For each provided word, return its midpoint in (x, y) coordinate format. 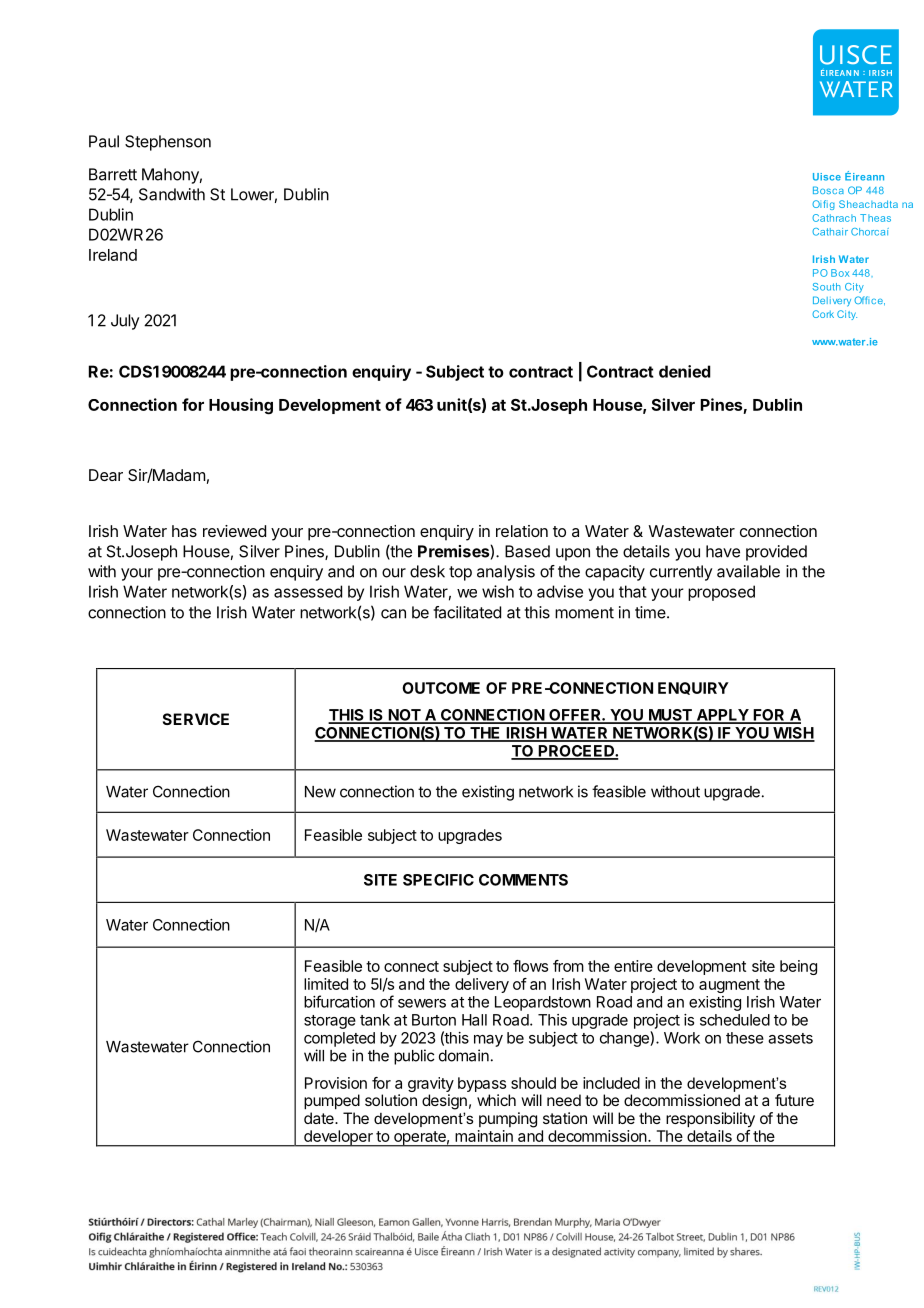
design (444, 1102)
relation (522, 531)
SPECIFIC (438, 880)
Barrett (113, 174)
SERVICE (196, 719)
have (723, 551)
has (184, 531)
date (320, 1118)
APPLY (722, 716)
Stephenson (168, 143)
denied (685, 371)
